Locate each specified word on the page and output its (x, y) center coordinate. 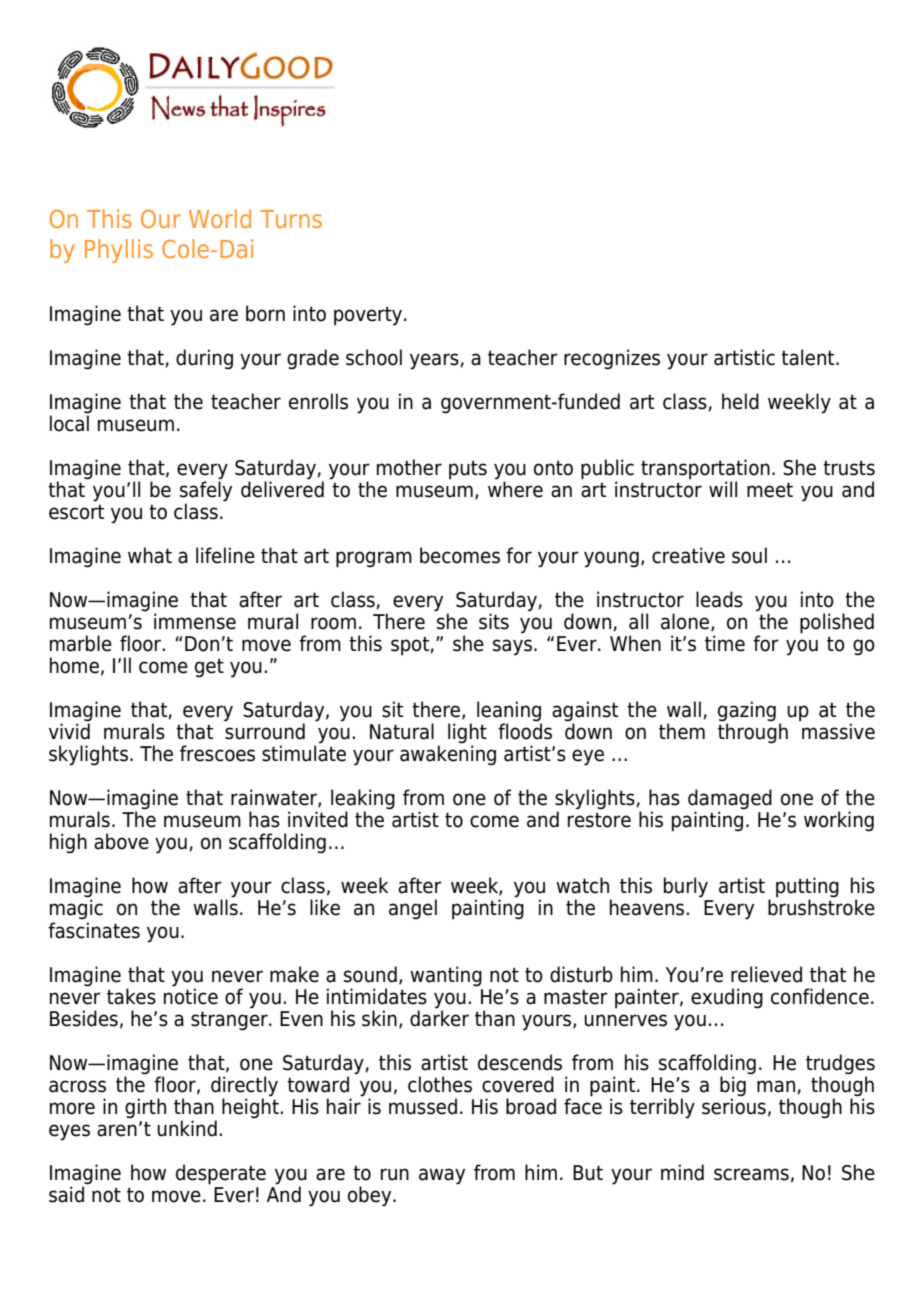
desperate (221, 1174)
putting (807, 888)
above (121, 841)
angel (413, 909)
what (150, 555)
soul (749, 555)
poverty (369, 316)
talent (809, 357)
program (374, 559)
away (442, 1176)
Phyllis (119, 251)
